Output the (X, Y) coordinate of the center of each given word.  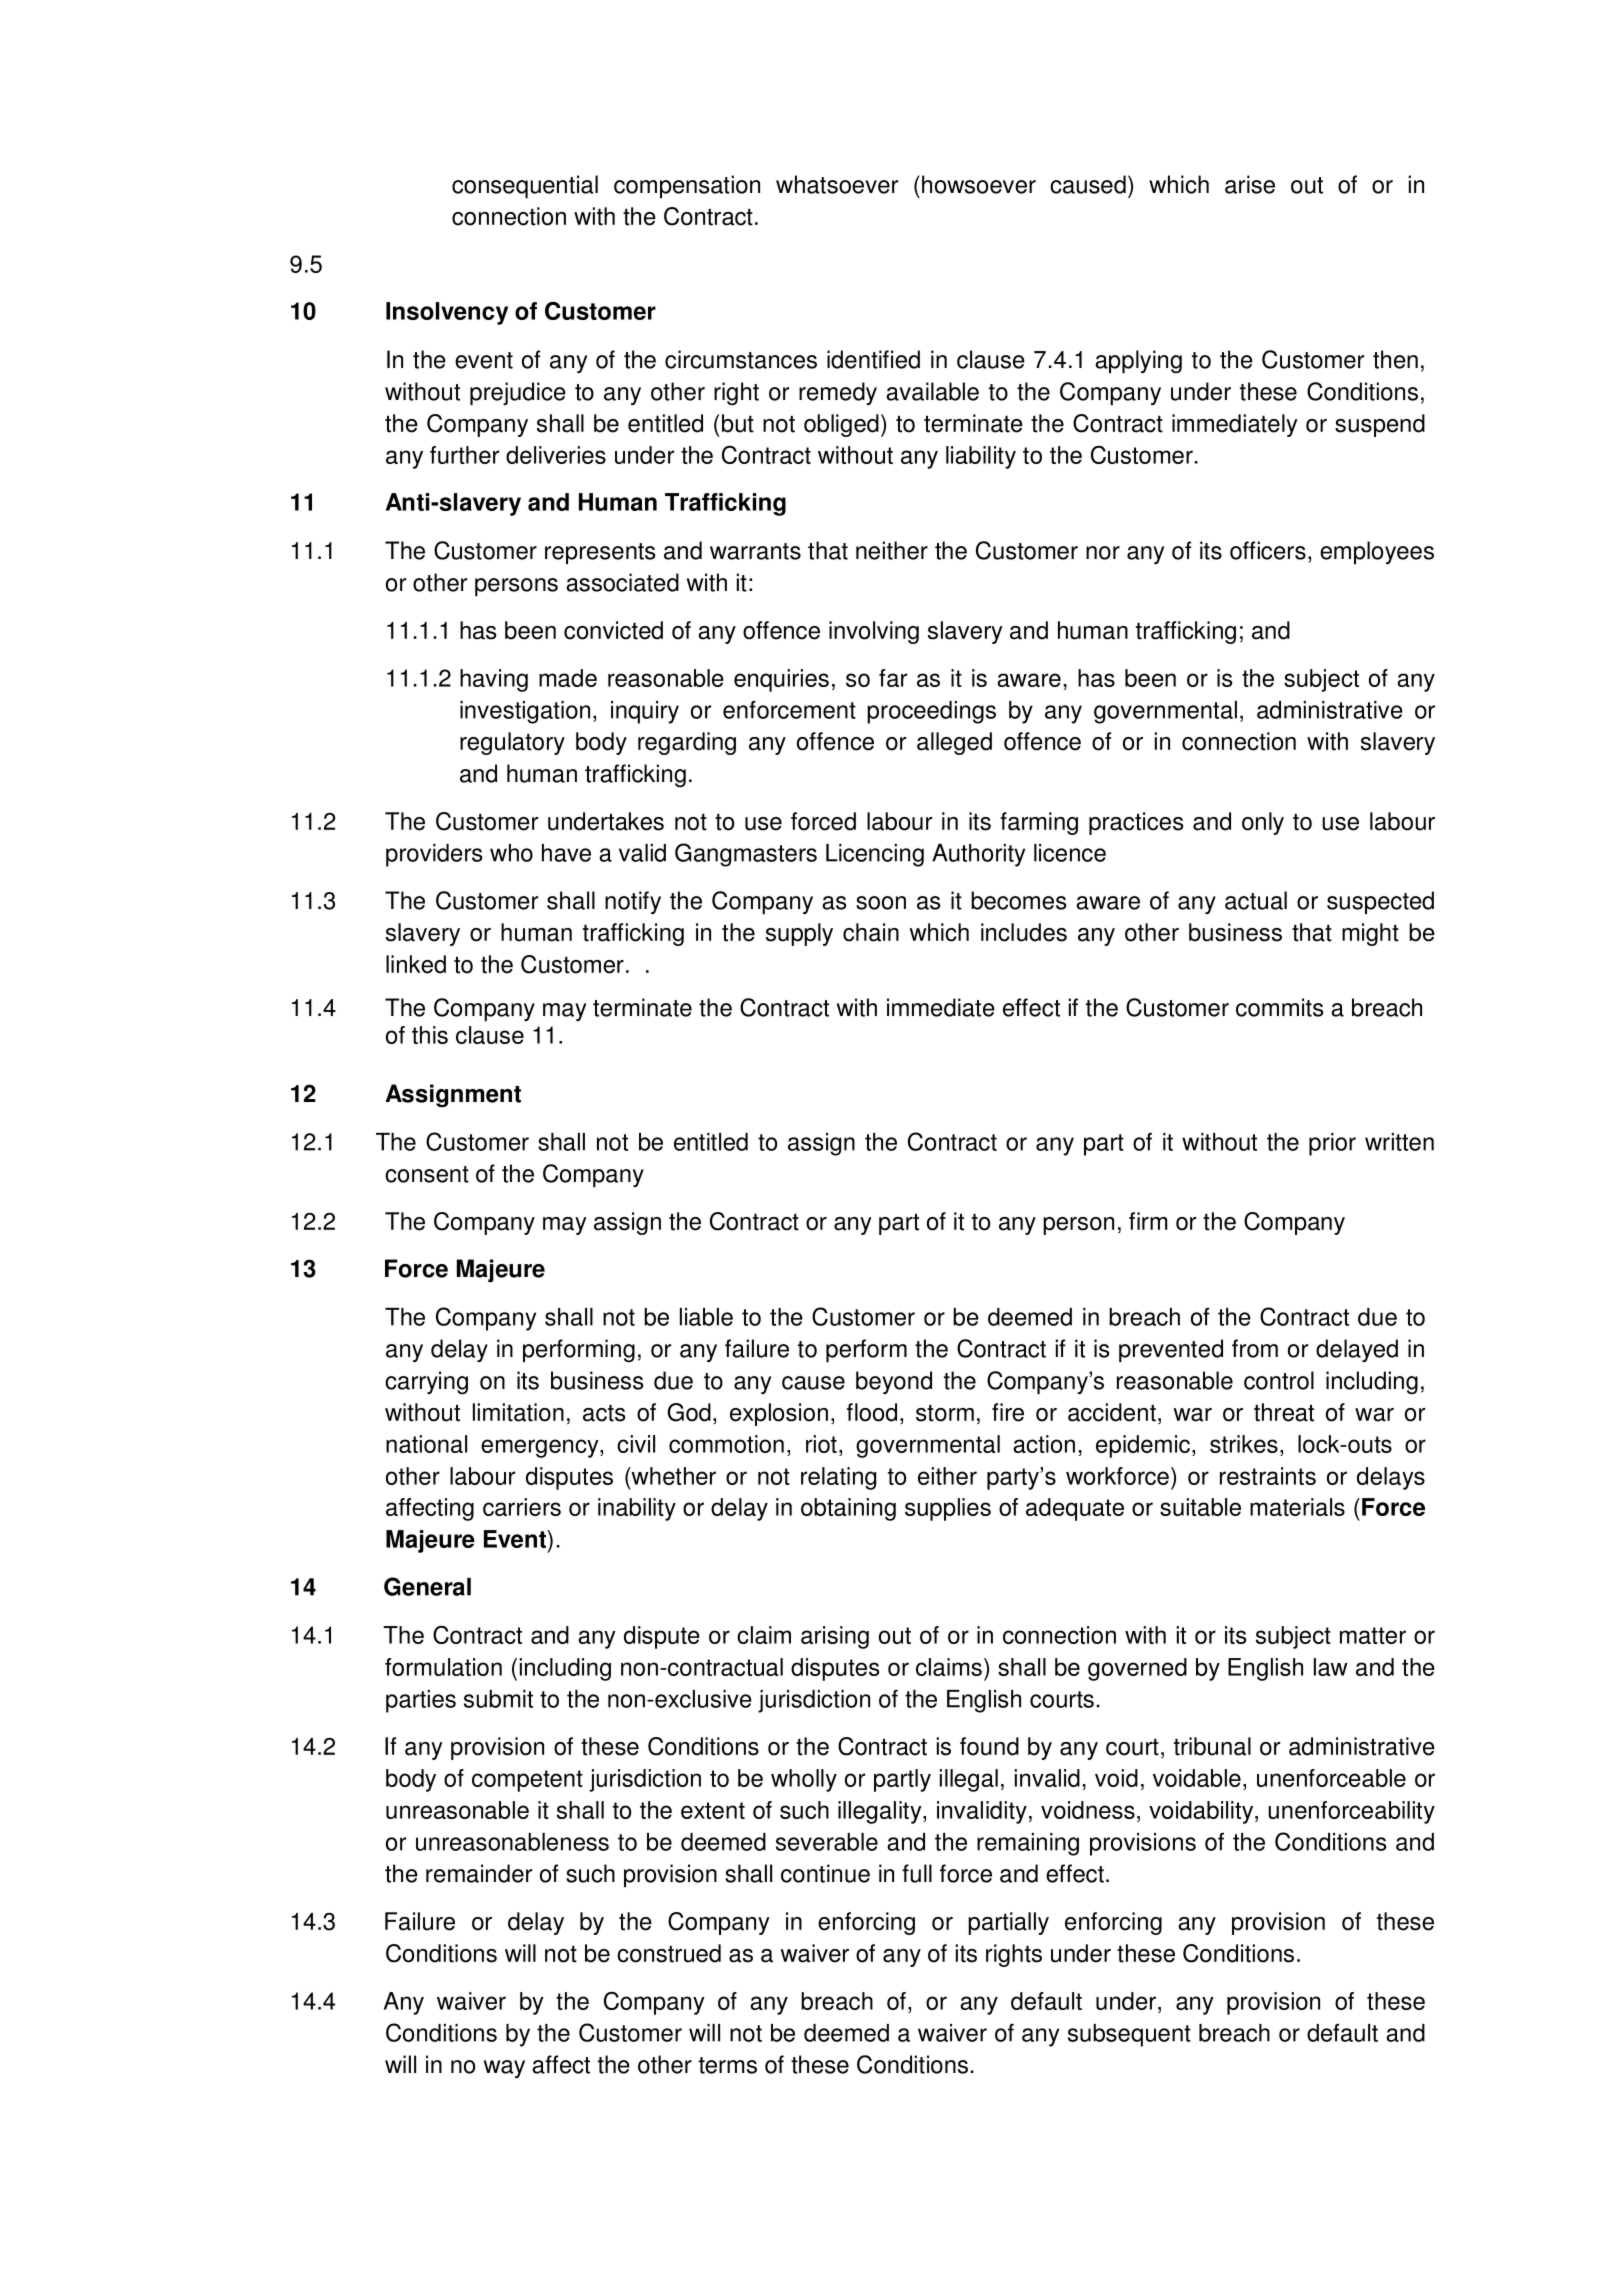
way (504, 2069)
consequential (525, 187)
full (917, 1873)
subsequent (1129, 2035)
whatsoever (837, 184)
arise (1250, 184)
